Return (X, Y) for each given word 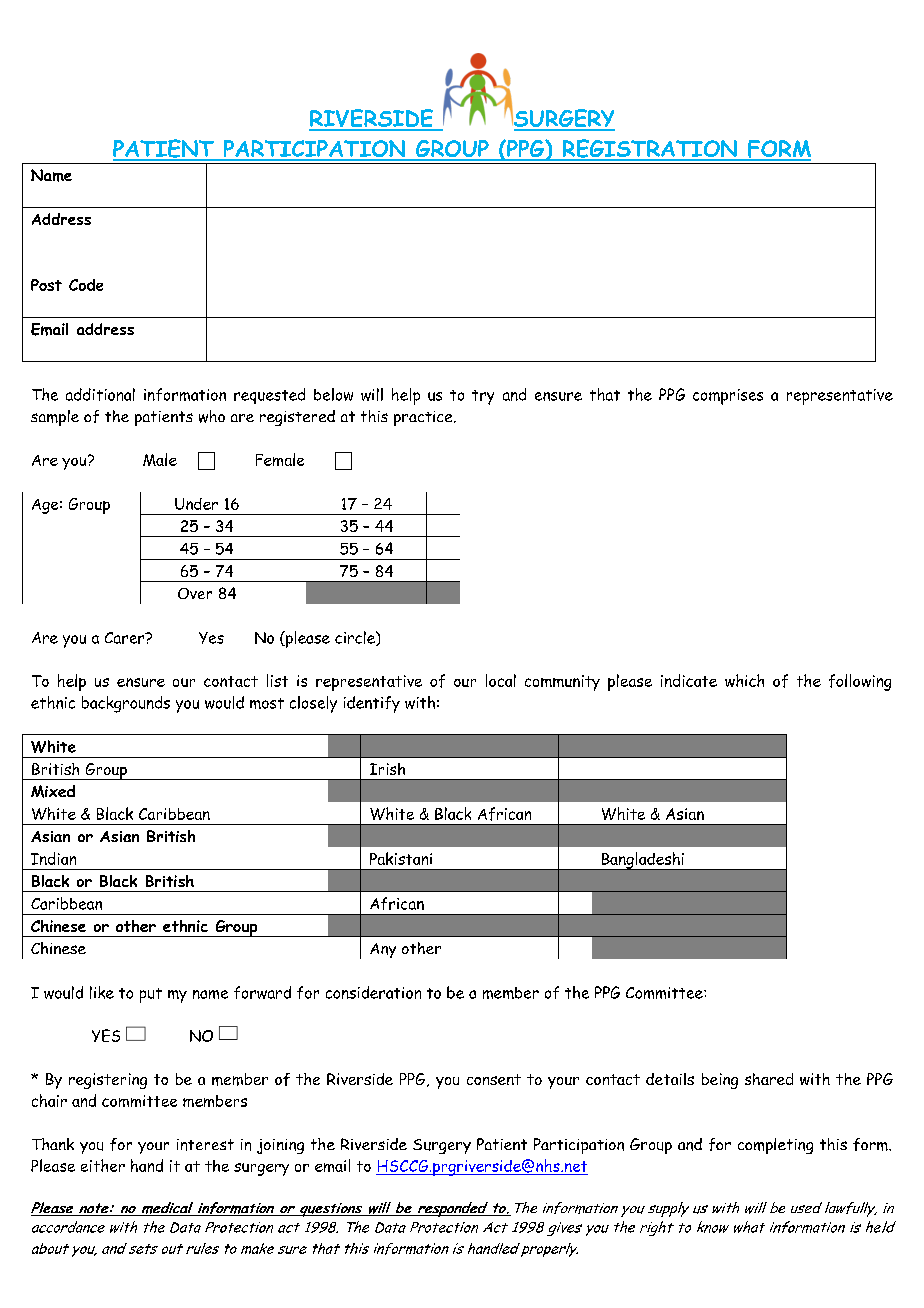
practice (424, 418)
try (483, 397)
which (744, 680)
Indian (53, 858)
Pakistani (401, 858)
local (501, 680)
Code (86, 285)
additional (100, 394)
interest (205, 1145)
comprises (728, 397)
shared (769, 1079)
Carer (126, 638)
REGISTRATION (650, 149)
